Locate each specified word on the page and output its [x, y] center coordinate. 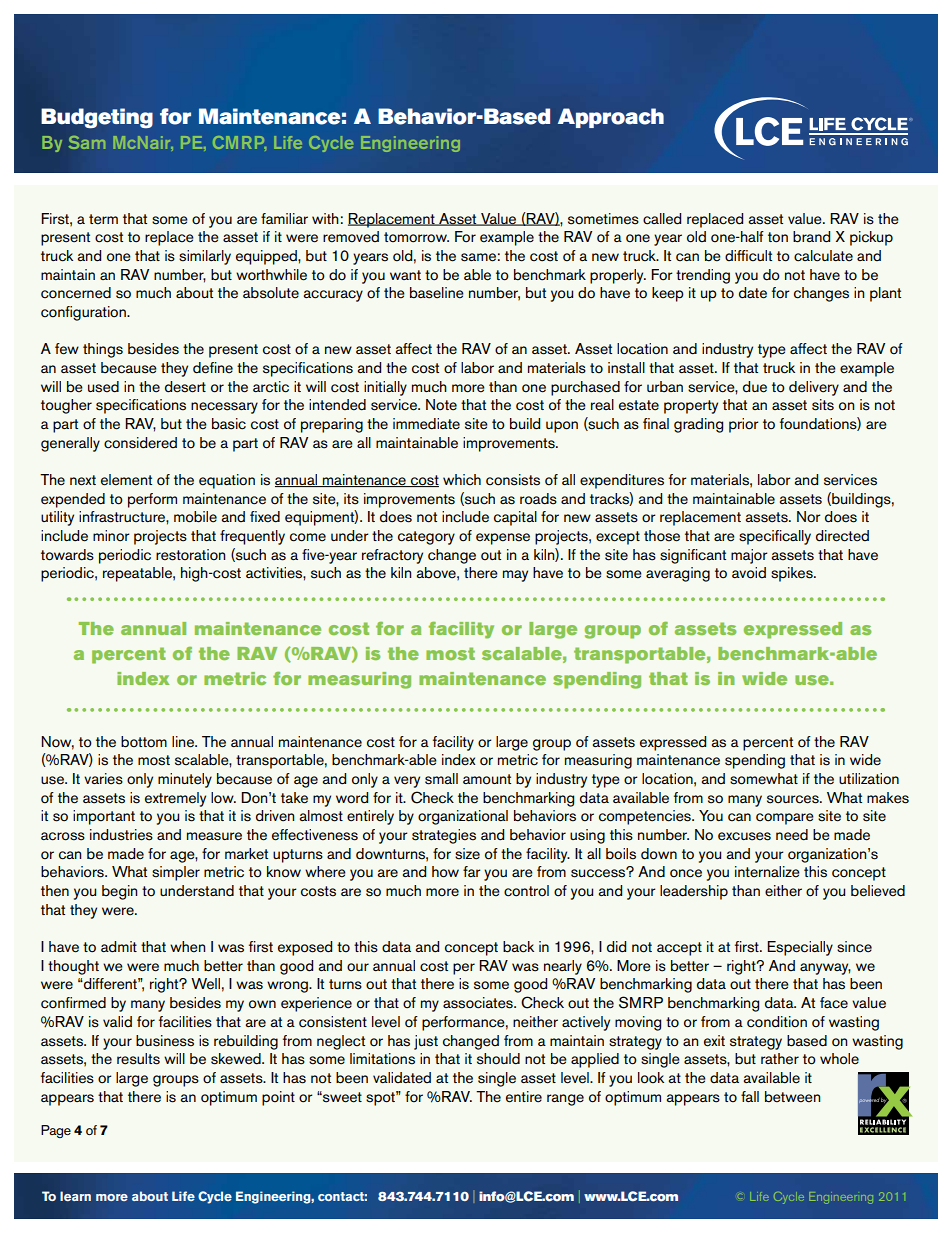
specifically [775, 537]
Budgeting [97, 118]
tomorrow [416, 237]
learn [75, 1196]
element [126, 480]
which [462, 479]
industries [121, 835]
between [792, 1097]
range [565, 1100]
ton [778, 237]
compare [785, 819]
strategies [444, 836]
